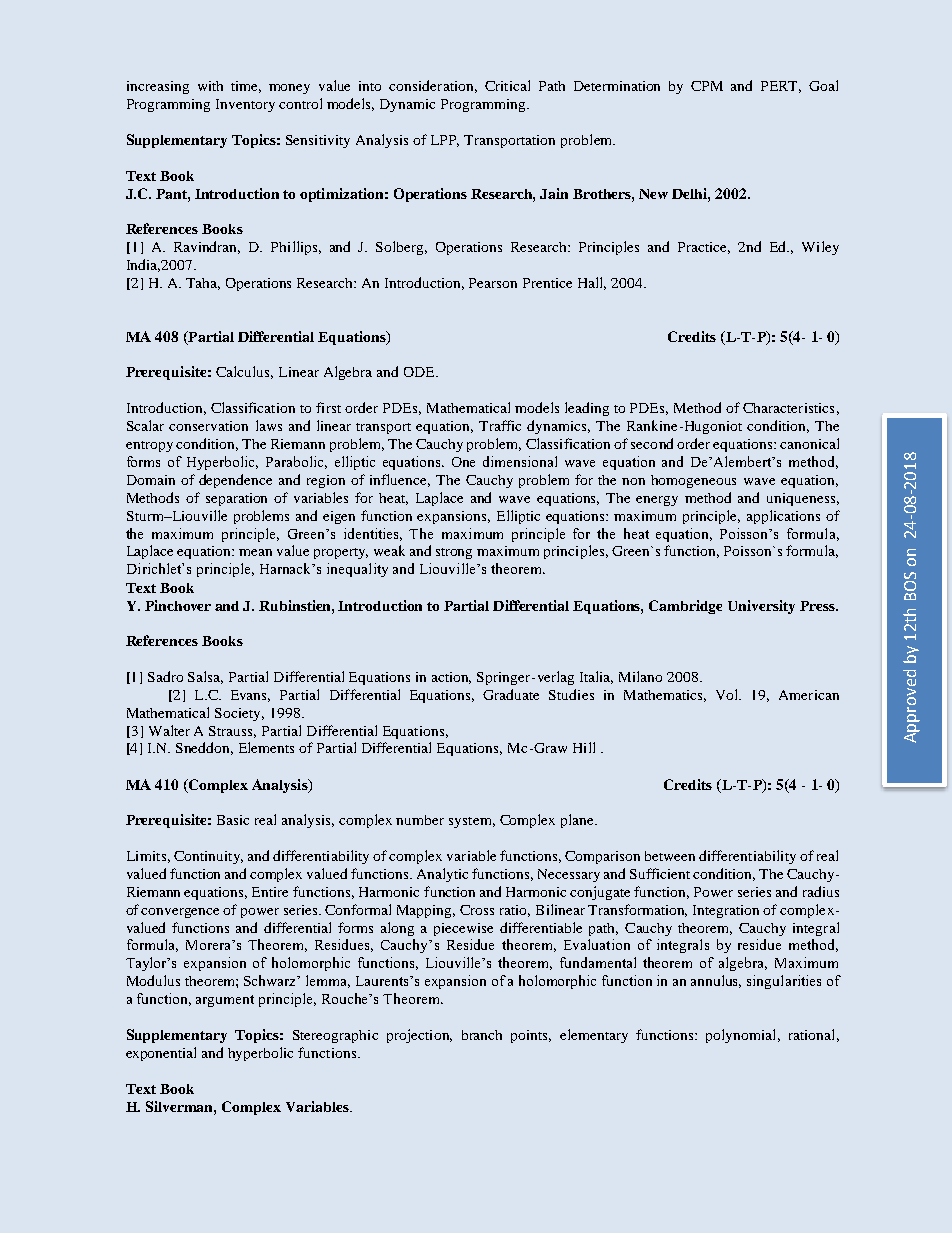 The image size is (952, 1233). I want to click on Basic, so click(233, 820).
